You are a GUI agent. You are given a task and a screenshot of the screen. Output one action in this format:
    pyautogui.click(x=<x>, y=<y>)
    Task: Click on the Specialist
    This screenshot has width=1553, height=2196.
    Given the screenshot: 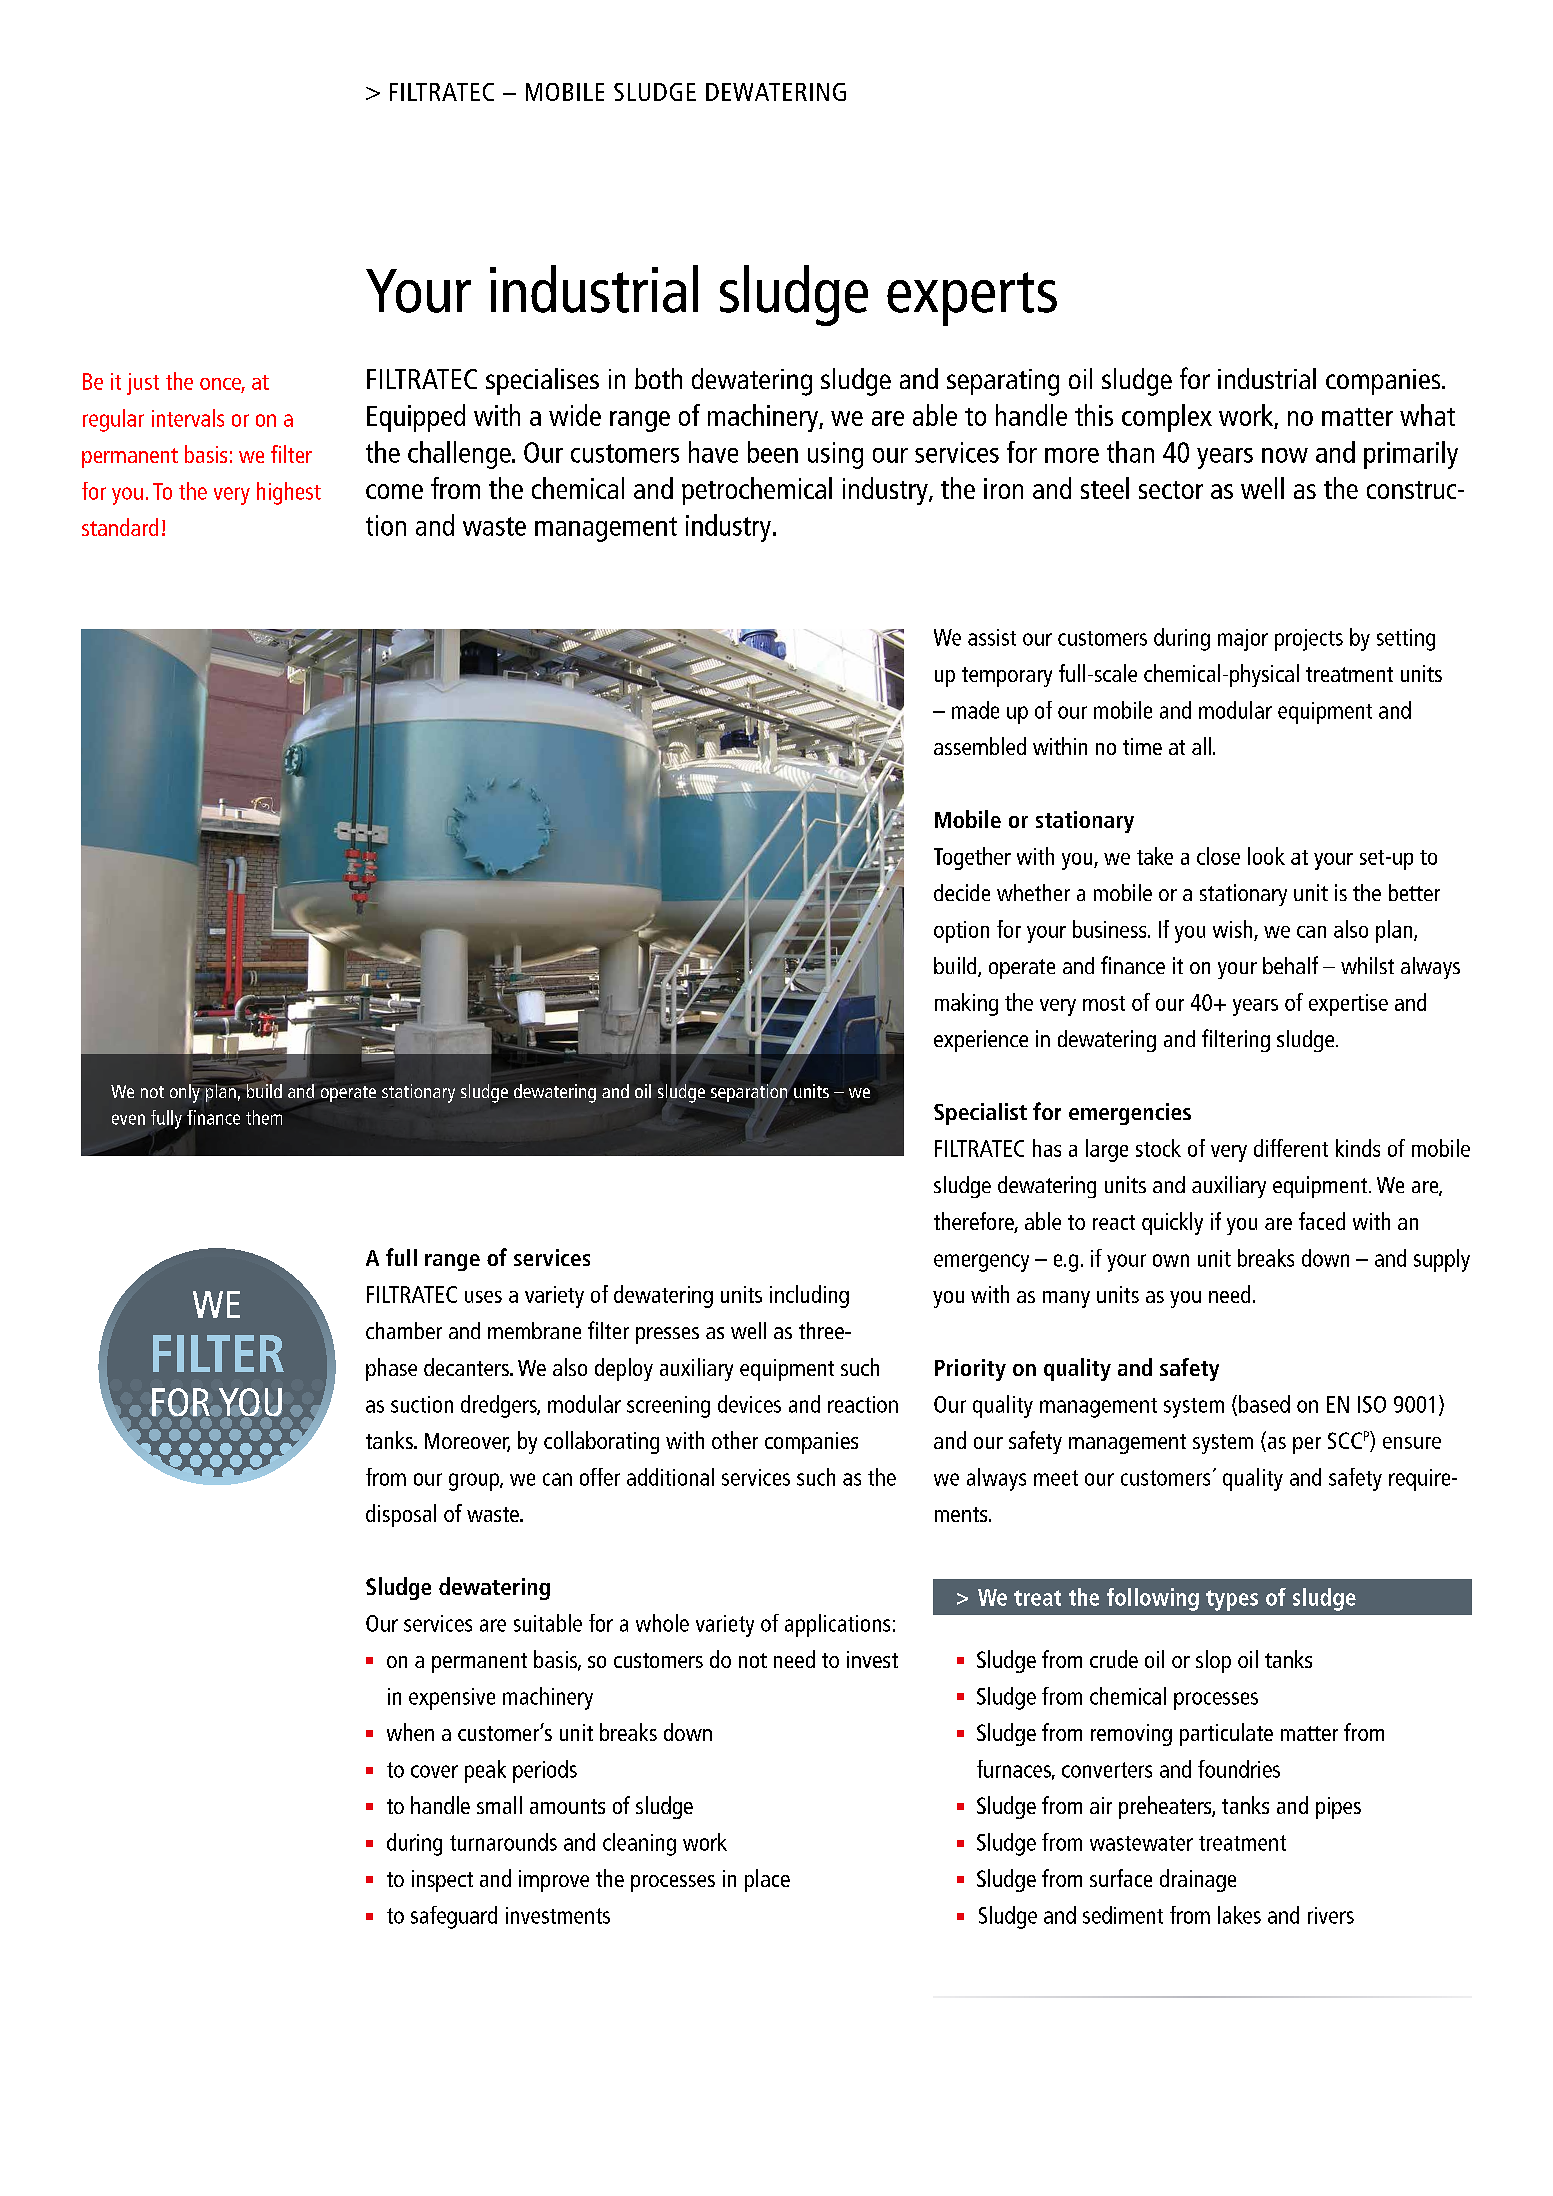 What is the action you would take?
    pyautogui.click(x=980, y=1114)
